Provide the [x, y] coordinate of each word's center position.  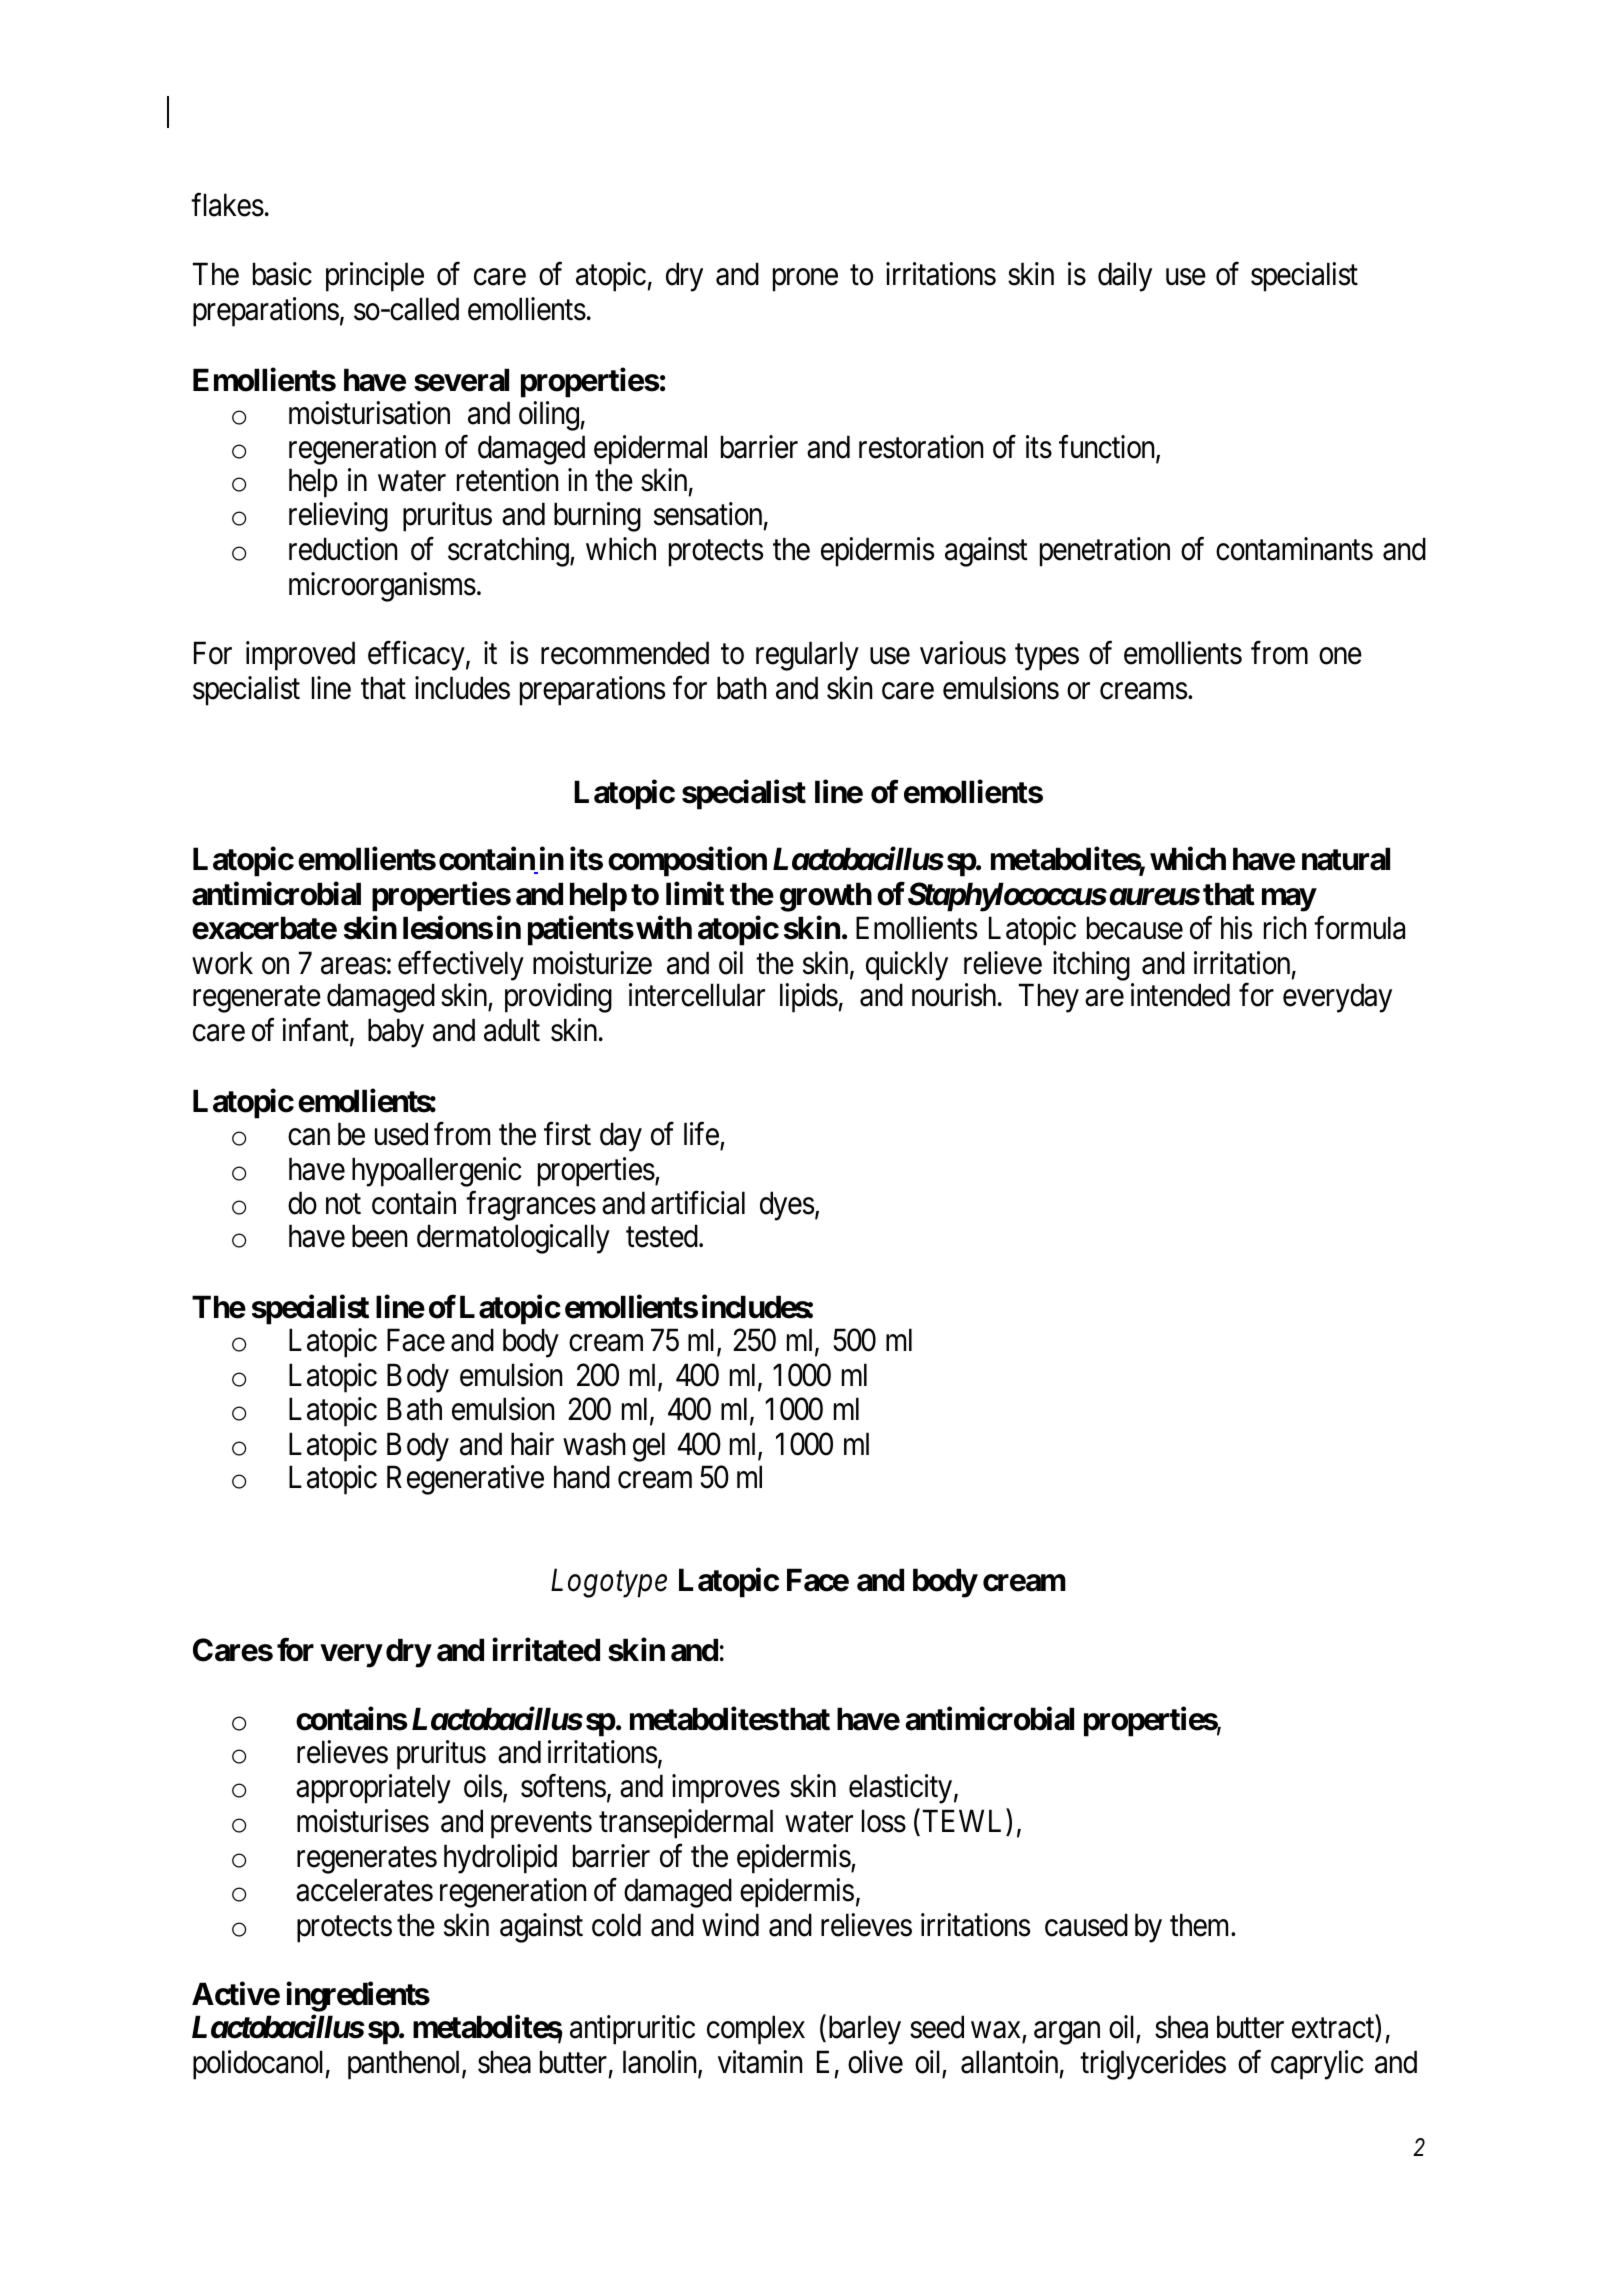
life [701, 1134]
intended [1180, 995]
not [343, 1205]
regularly [807, 656]
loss [884, 1821]
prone [805, 280]
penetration [1105, 552]
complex [756, 2030]
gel [649, 1447]
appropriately [373, 1789]
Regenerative [465, 1480]
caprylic [1317, 2065]
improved [300, 656]
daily [1125, 277]
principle [375, 277]
